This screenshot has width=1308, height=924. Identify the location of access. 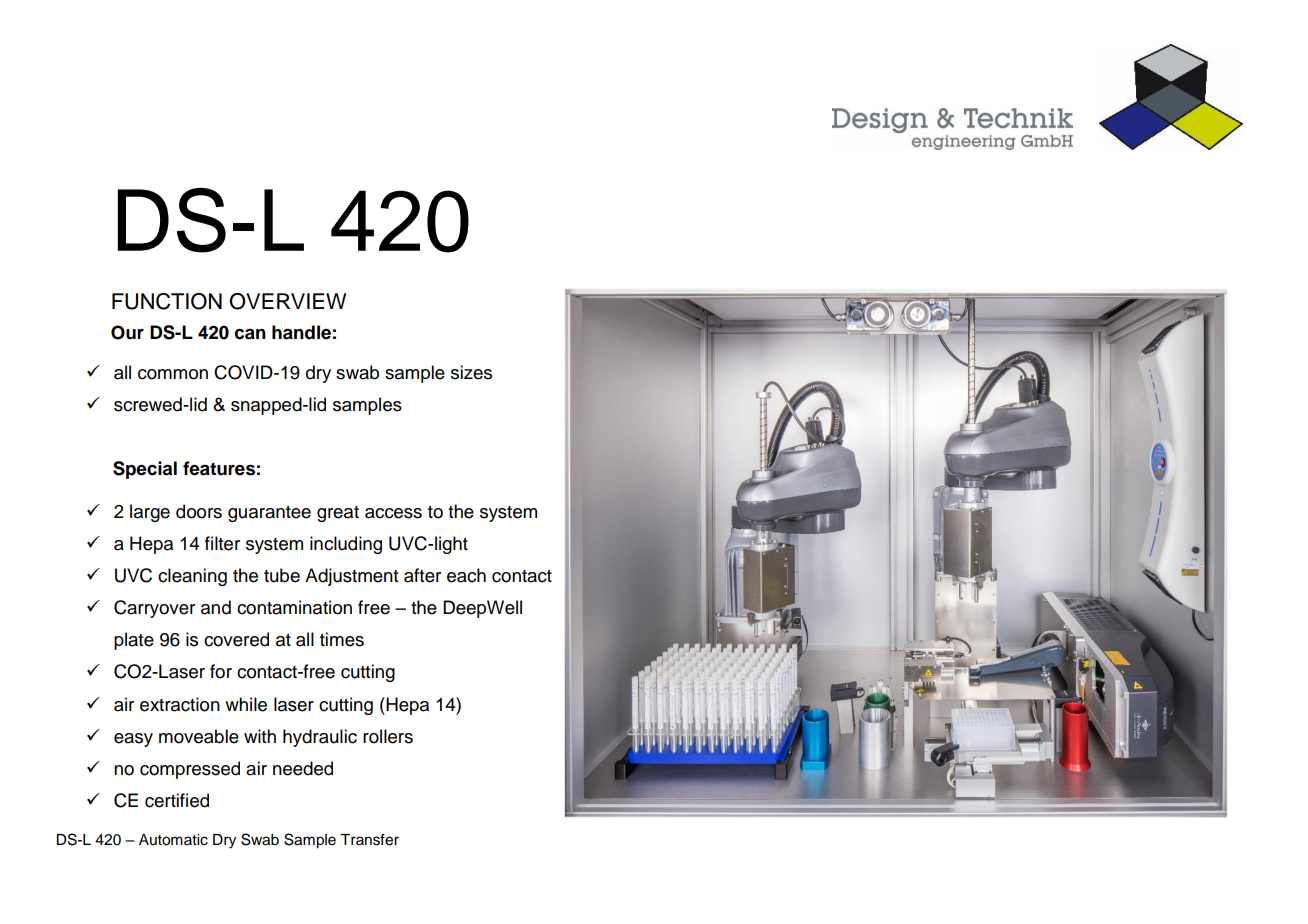
(393, 513).
